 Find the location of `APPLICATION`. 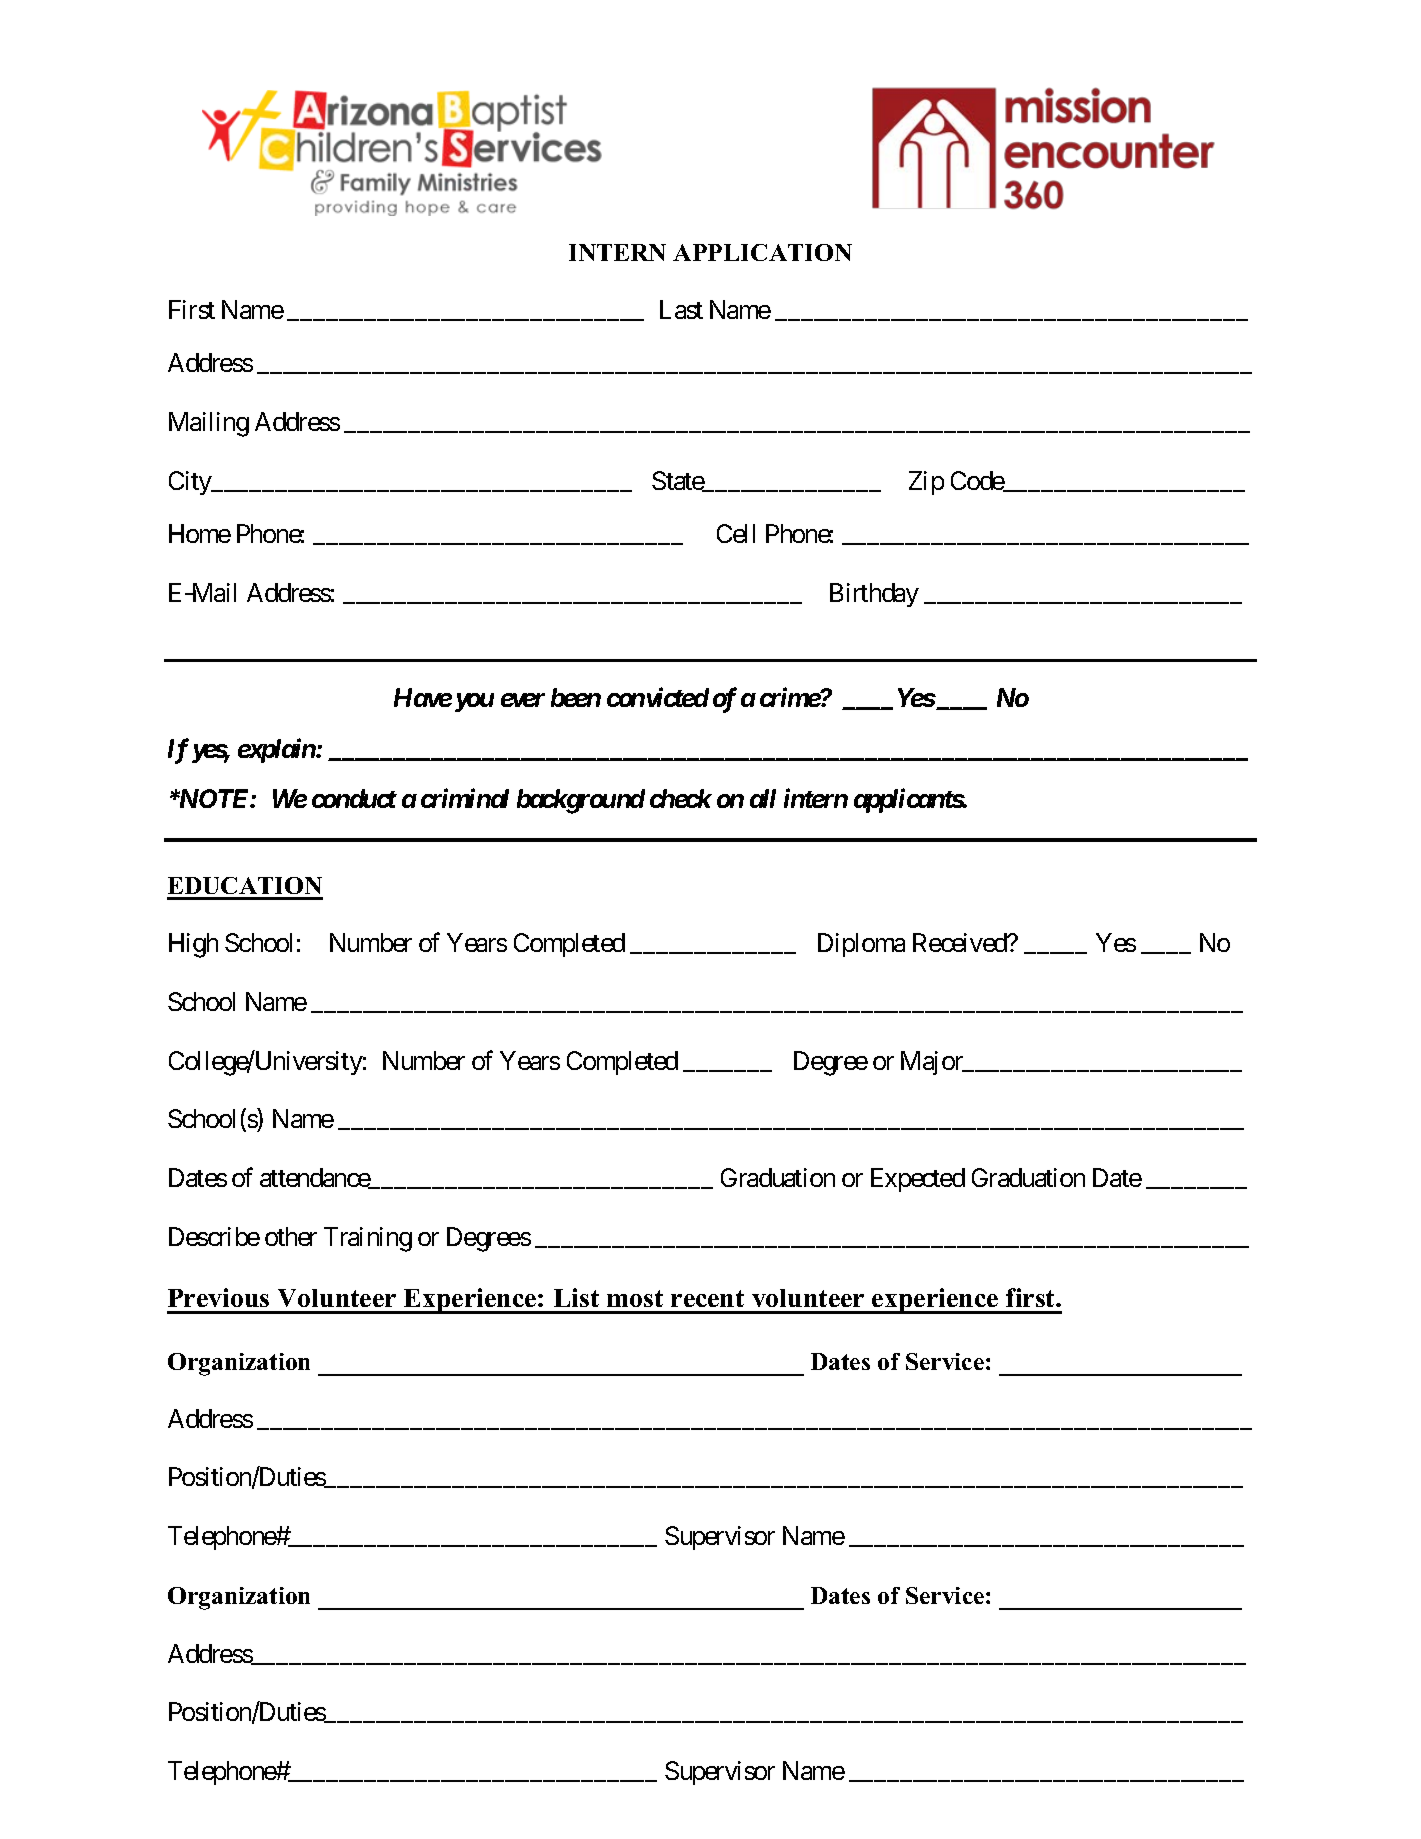

APPLICATION is located at coordinates (762, 252).
